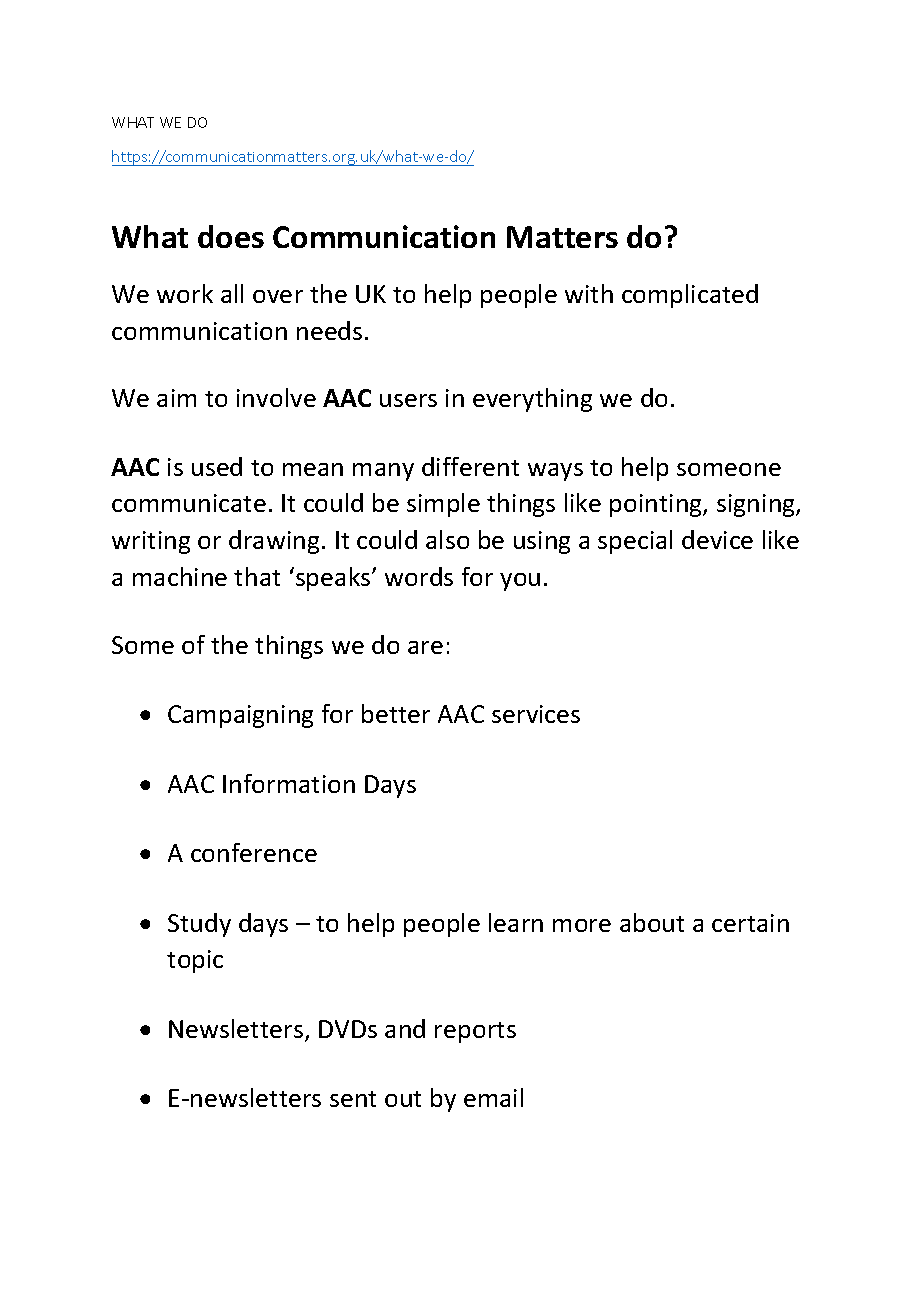  What do you see at coordinates (353, 1099) in the screenshot?
I see `sent` at bounding box center [353, 1099].
